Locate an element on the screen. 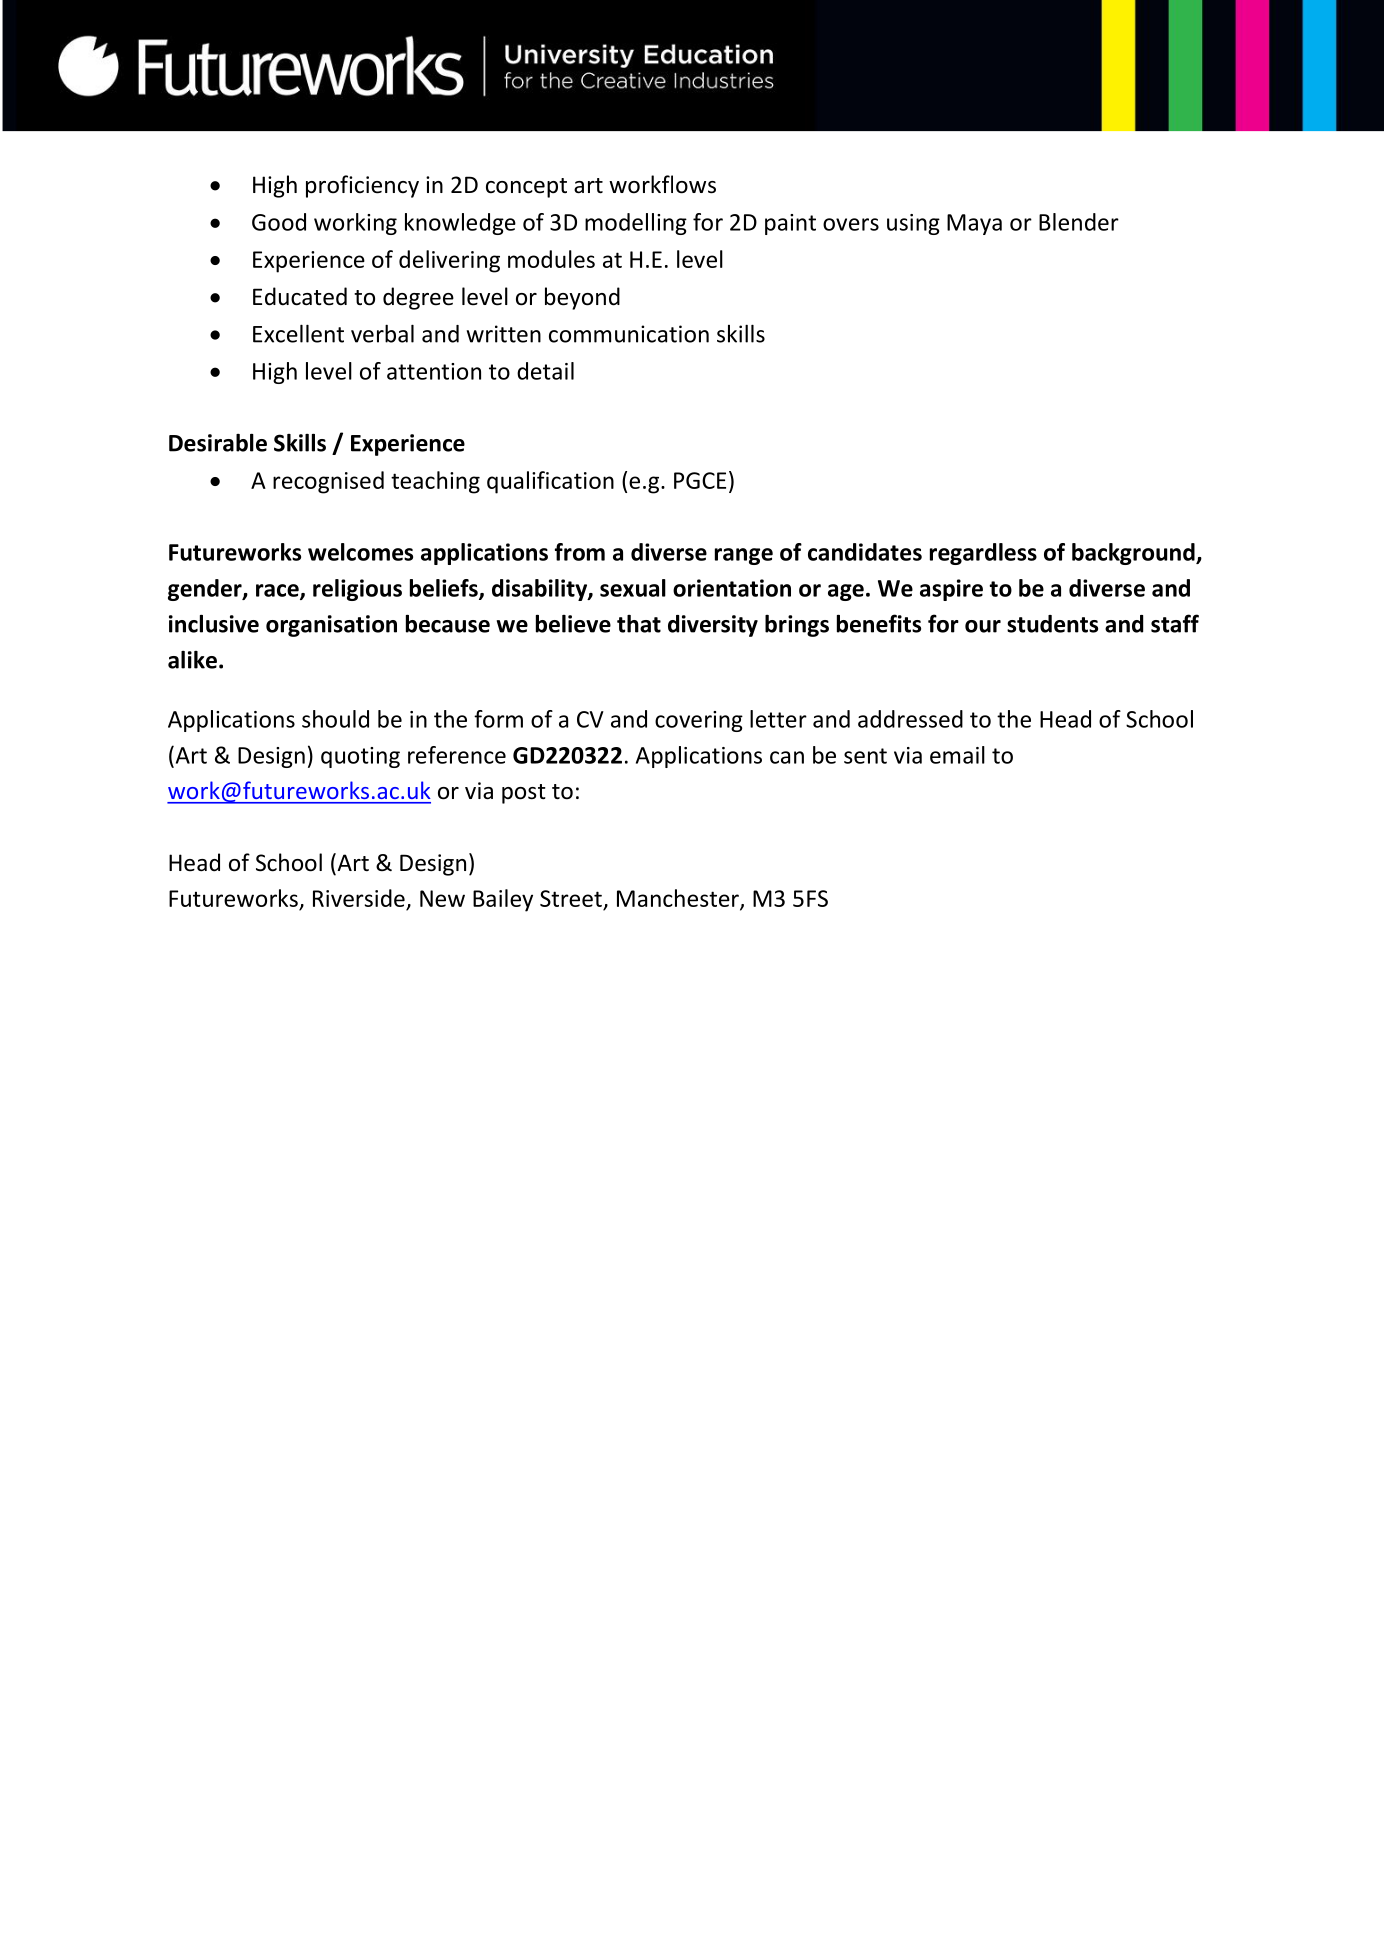 Image resolution: width=1384 pixels, height=1958 pixels. regardless is located at coordinates (983, 554).
